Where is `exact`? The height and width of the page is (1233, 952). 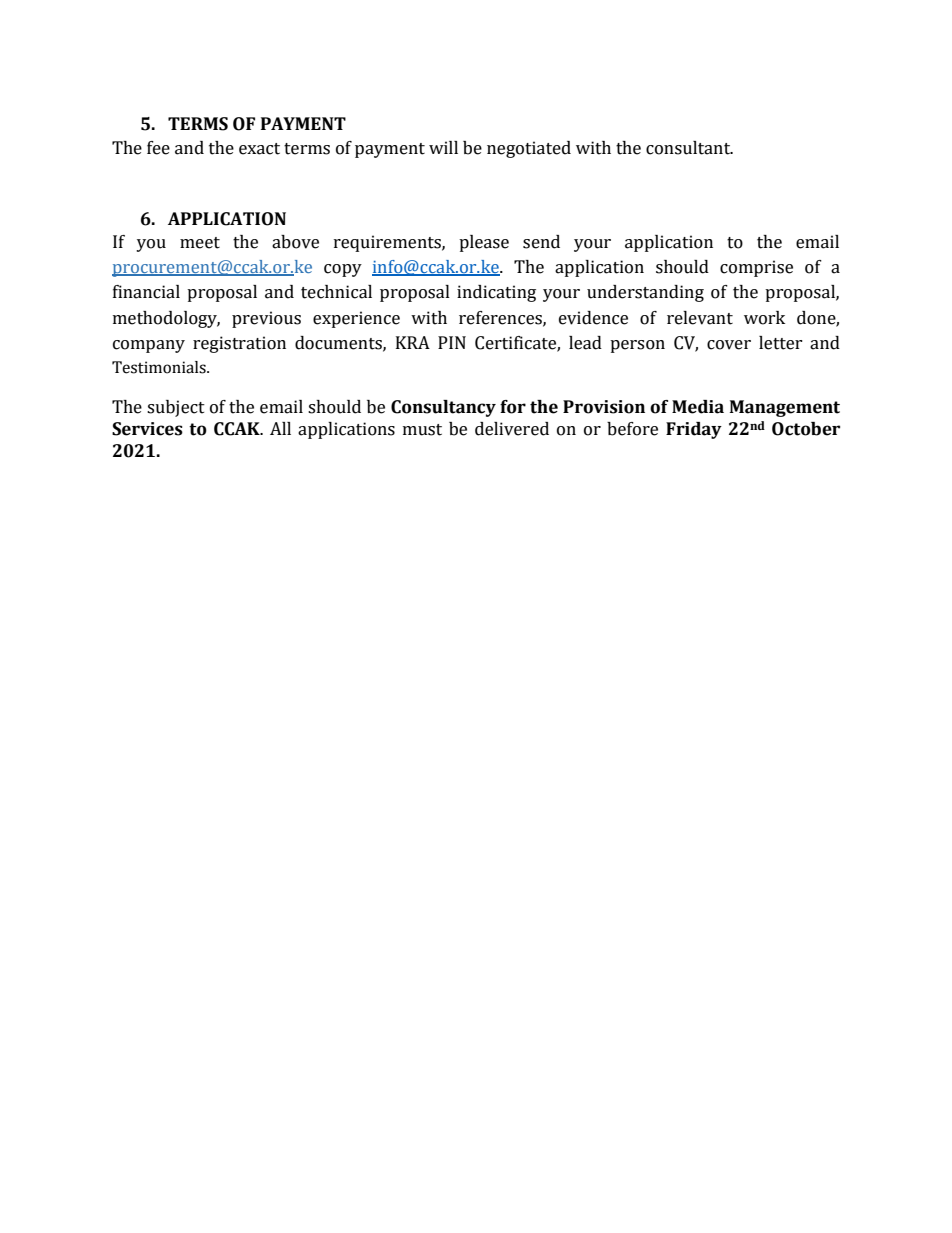 exact is located at coordinates (259, 149).
